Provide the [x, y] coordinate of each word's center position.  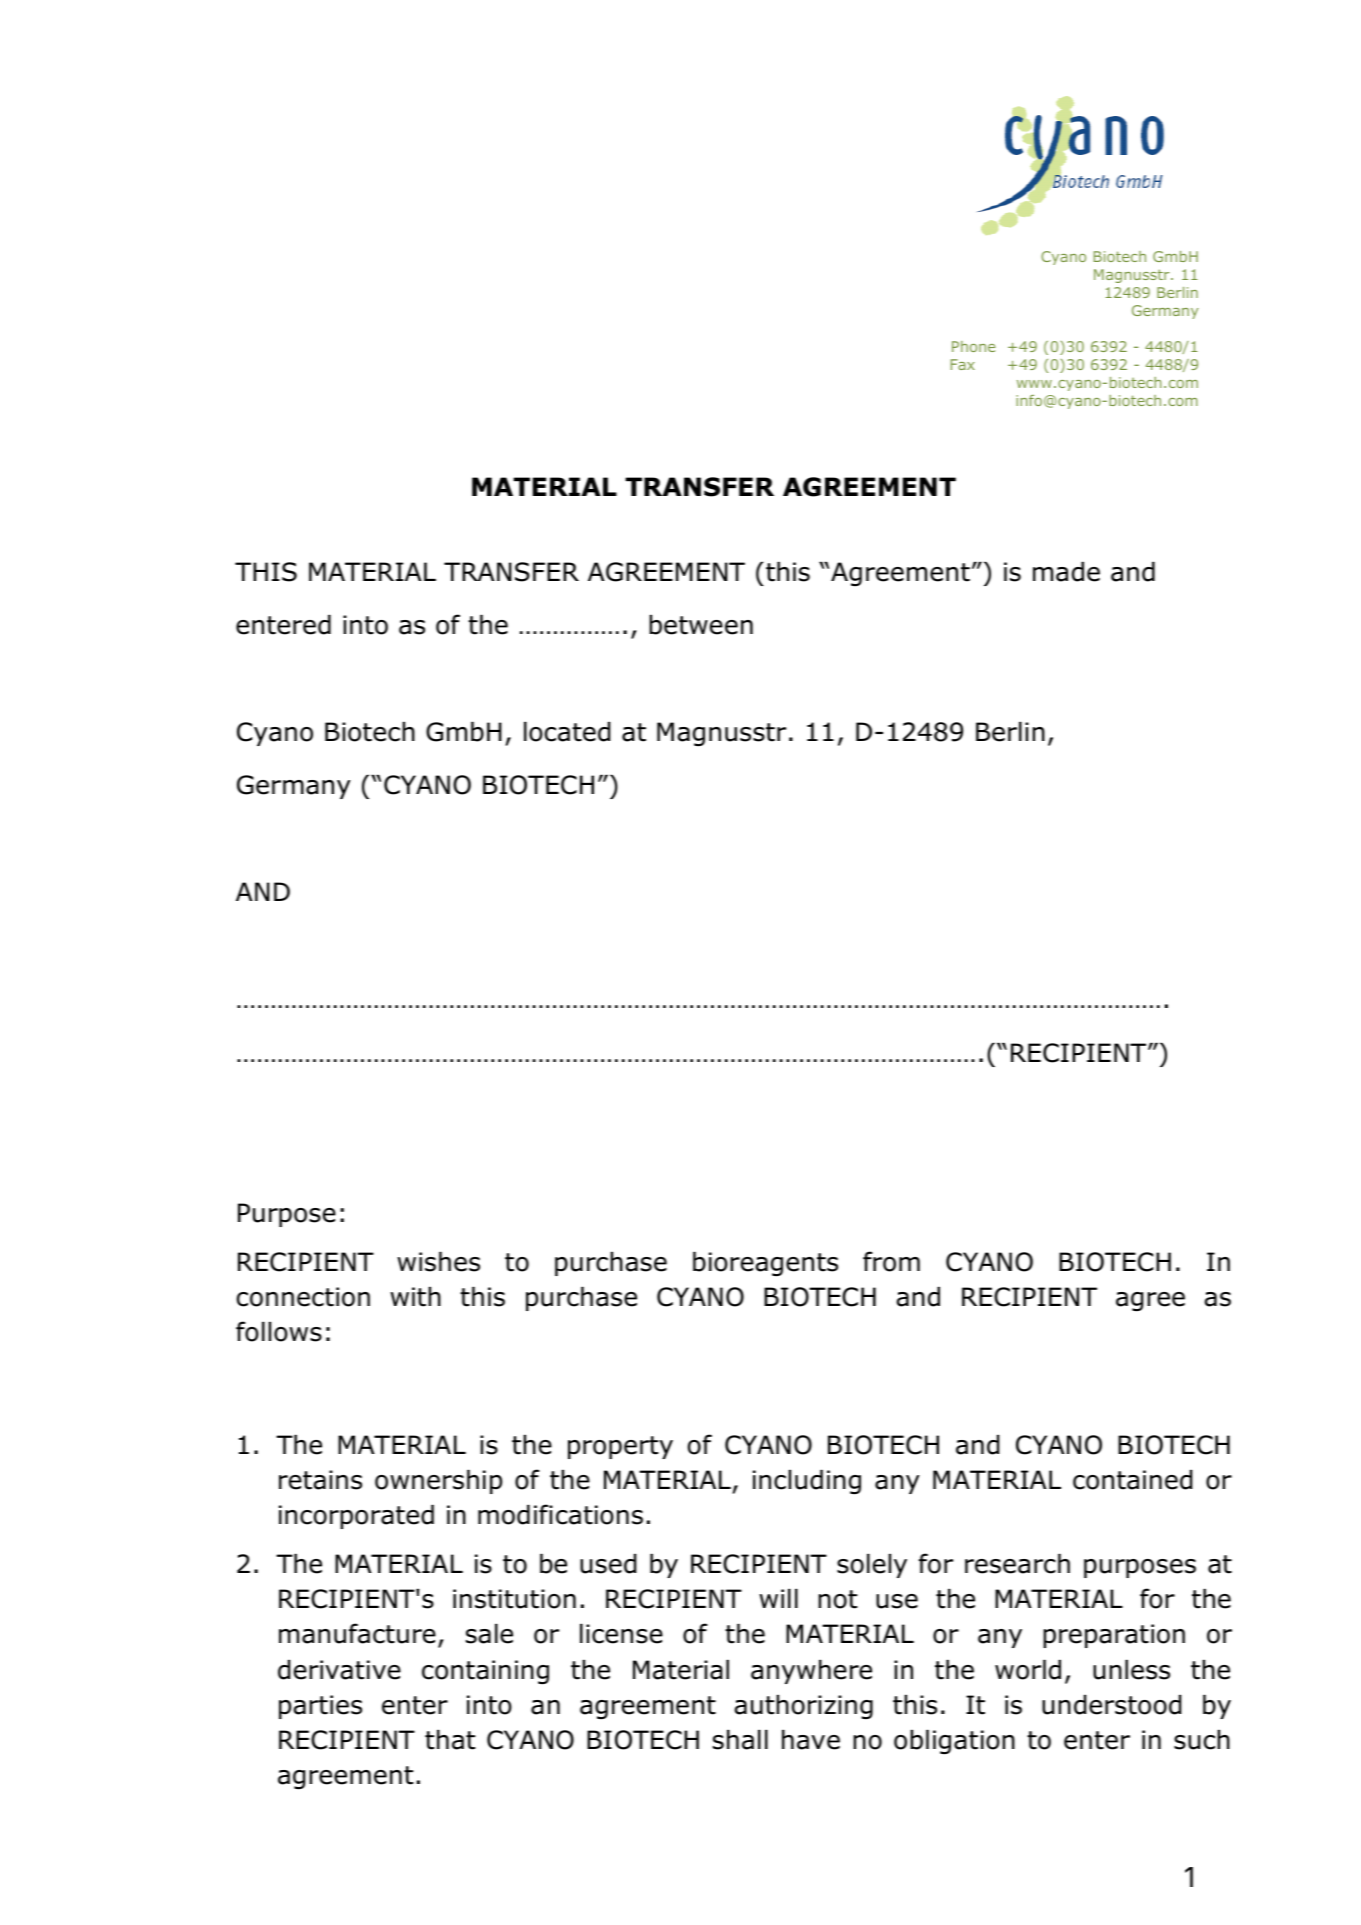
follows [279, 1331]
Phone [974, 346]
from [891, 1261]
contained [1132, 1480]
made [1066, 572]
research [1017, 1564]
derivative [339, 1670]
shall [740, 1740]
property [620, 1447]
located [567, 732]
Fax [963, 364]
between [701, 625]
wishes [438, 1262]
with [415, 1297]
